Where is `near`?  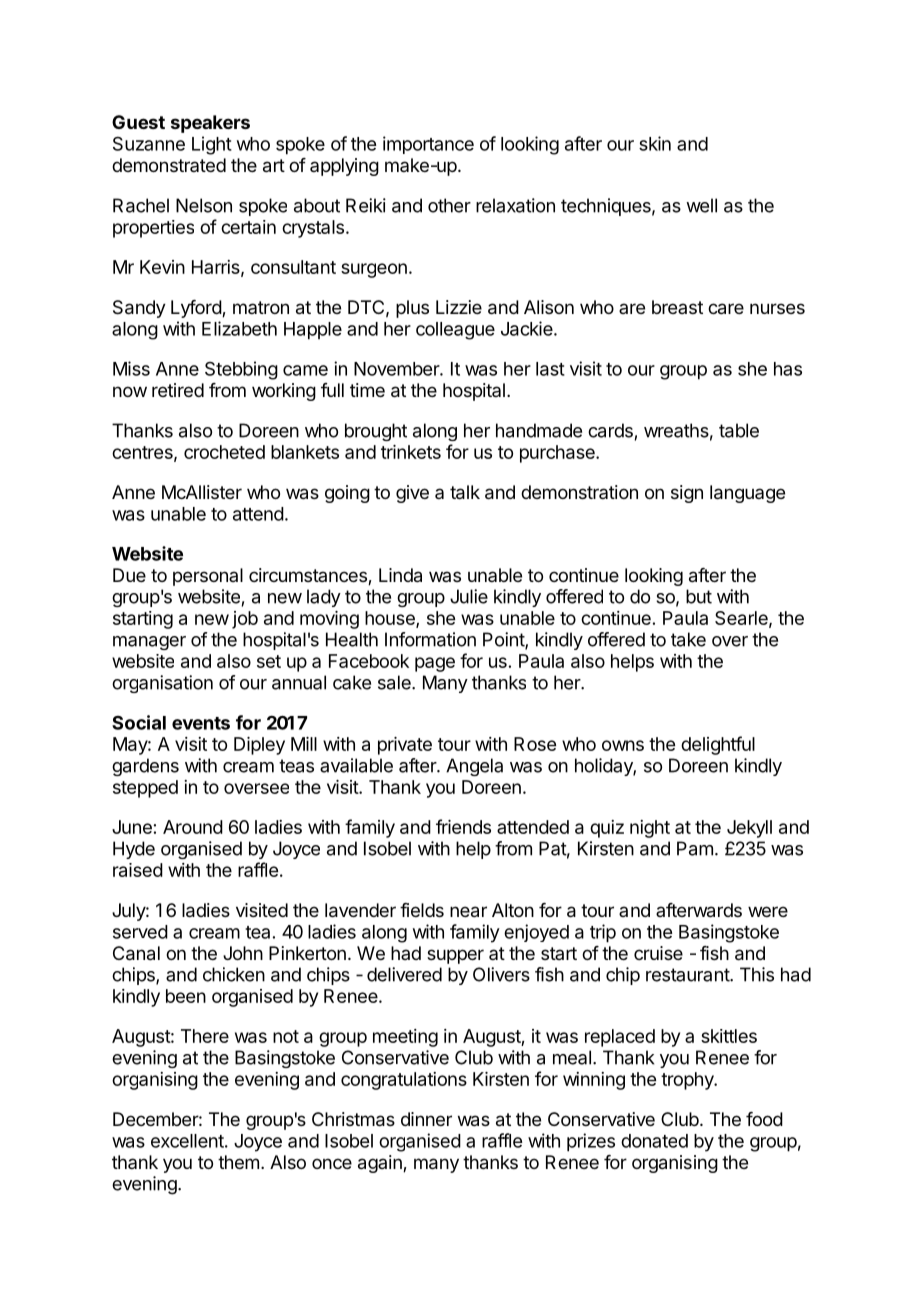
near is located at coordinates (468, 912).
